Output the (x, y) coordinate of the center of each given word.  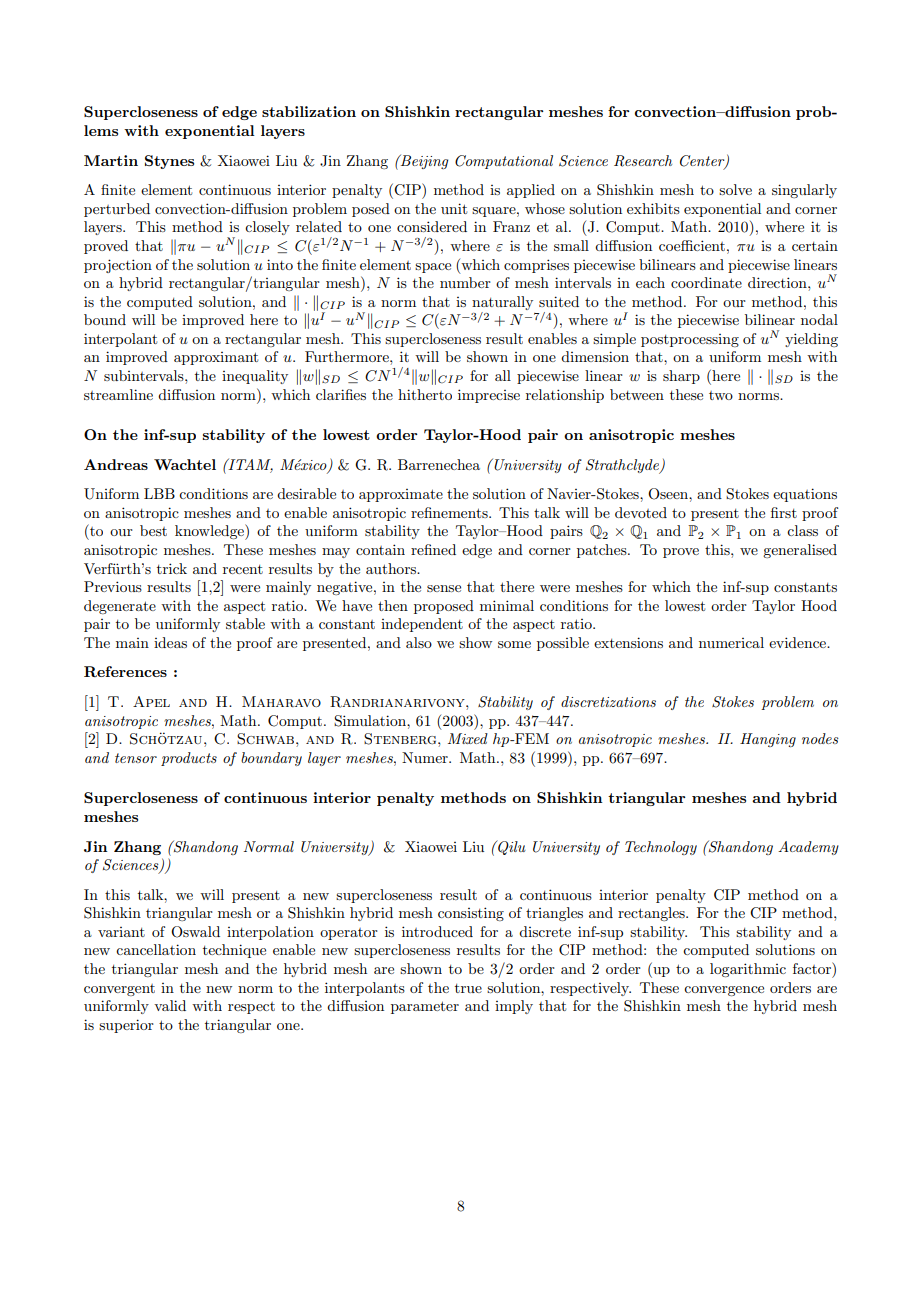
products (189, 759)
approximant (216, 358)
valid (170, 1005)
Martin (111, 160)
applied (531, 191)
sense (444, 588)
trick (172, 568)
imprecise (489, 396)
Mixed (468, 738)
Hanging (768, 740)
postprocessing (690, 340)
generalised (800, 551)
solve (735, 189)
